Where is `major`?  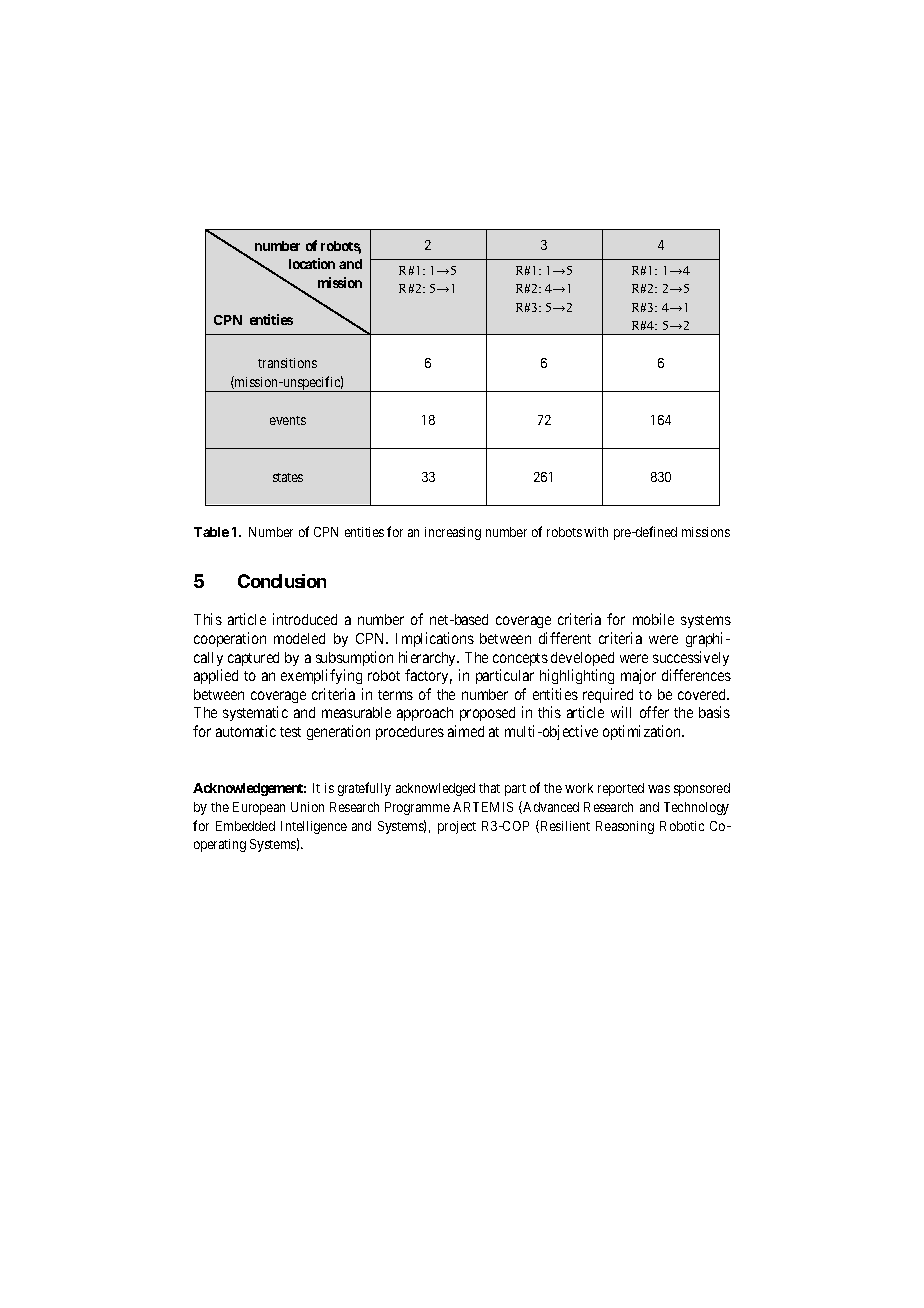
major is located at coordinates (638, 676).
